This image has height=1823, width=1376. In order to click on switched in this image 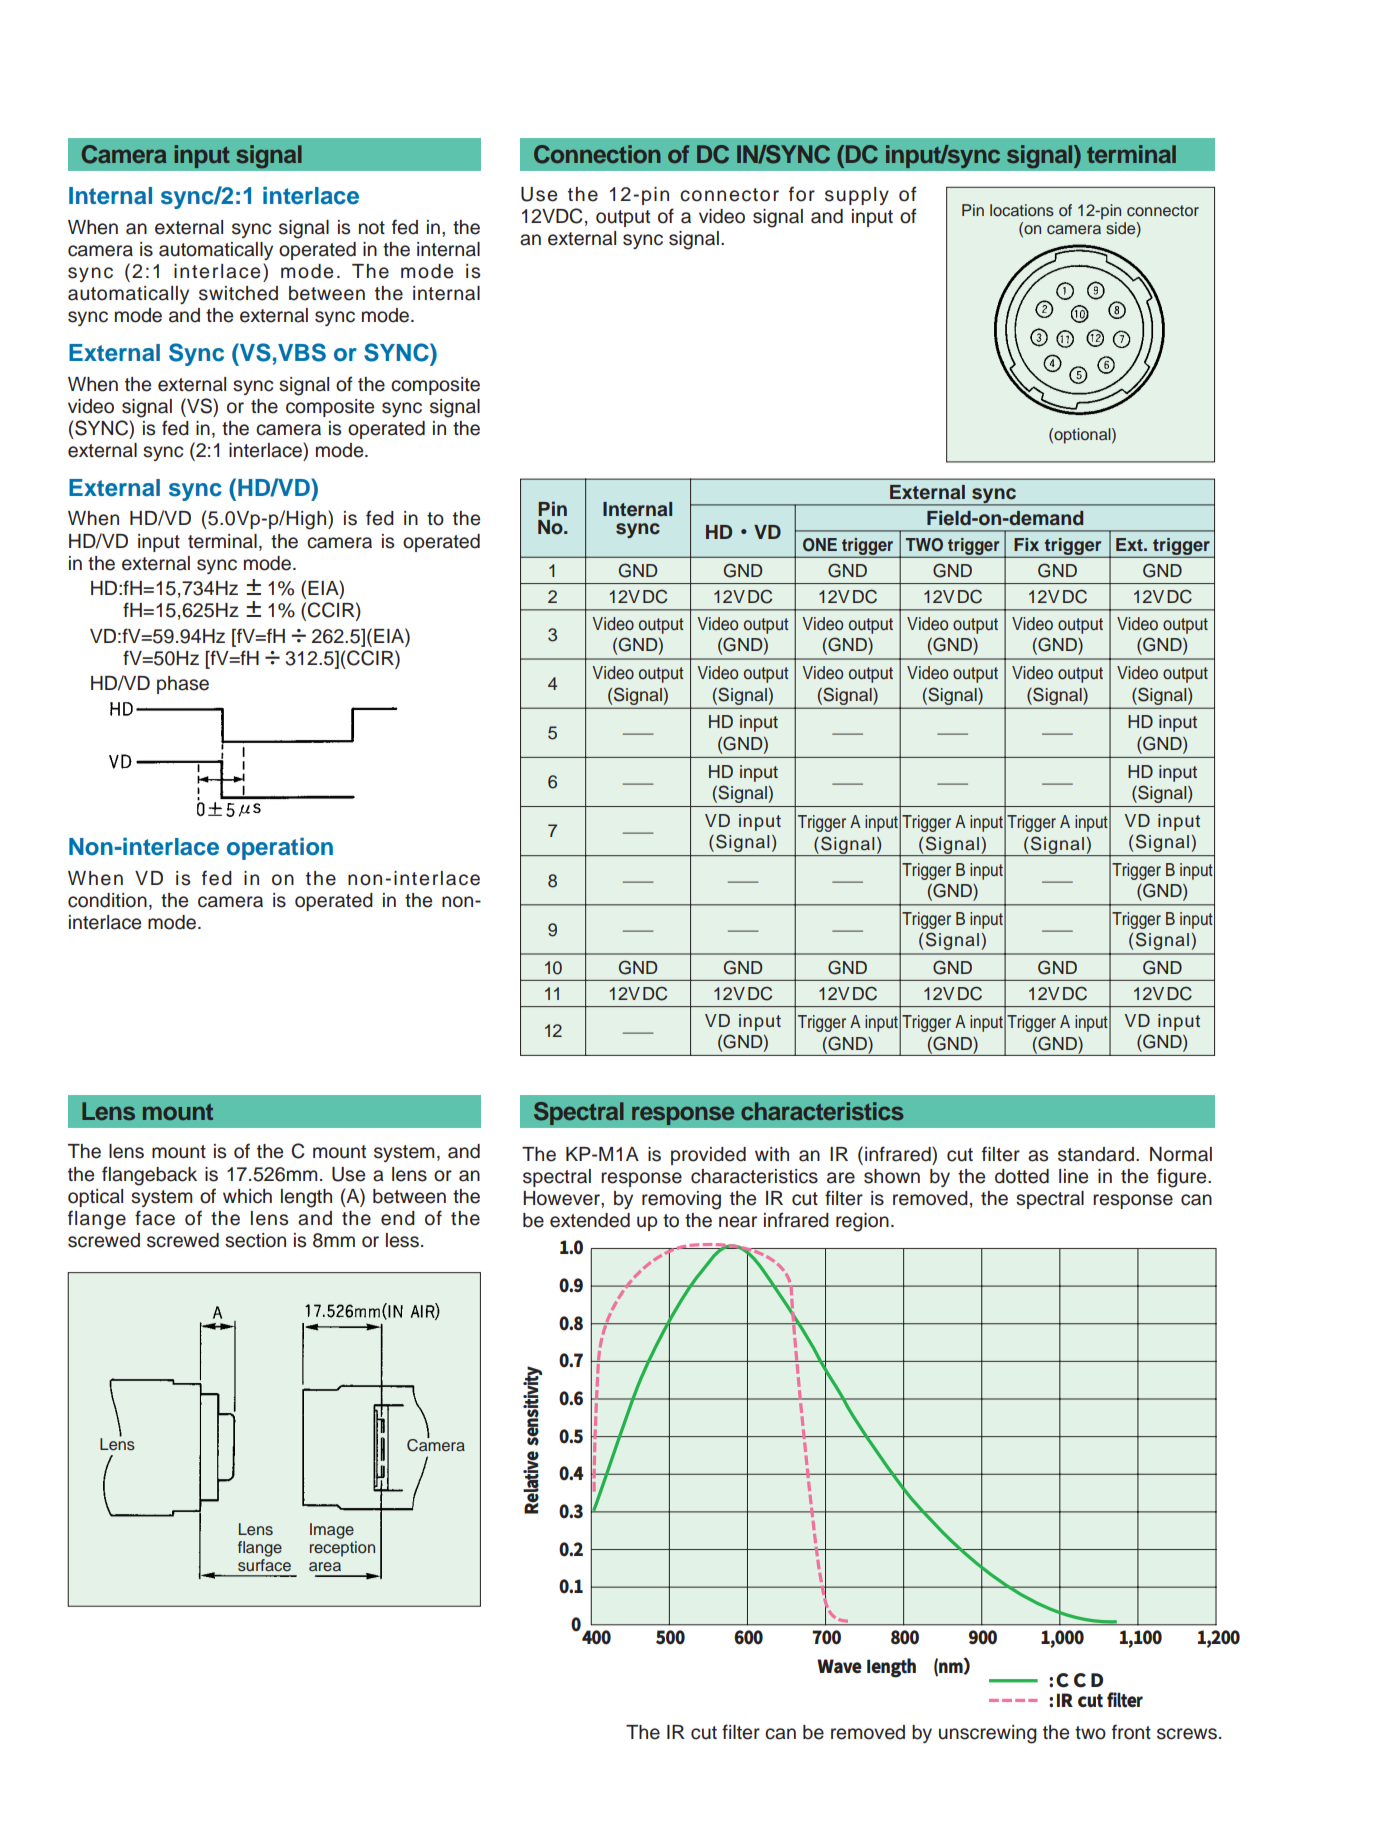, I will do `click(238, 293)`.
